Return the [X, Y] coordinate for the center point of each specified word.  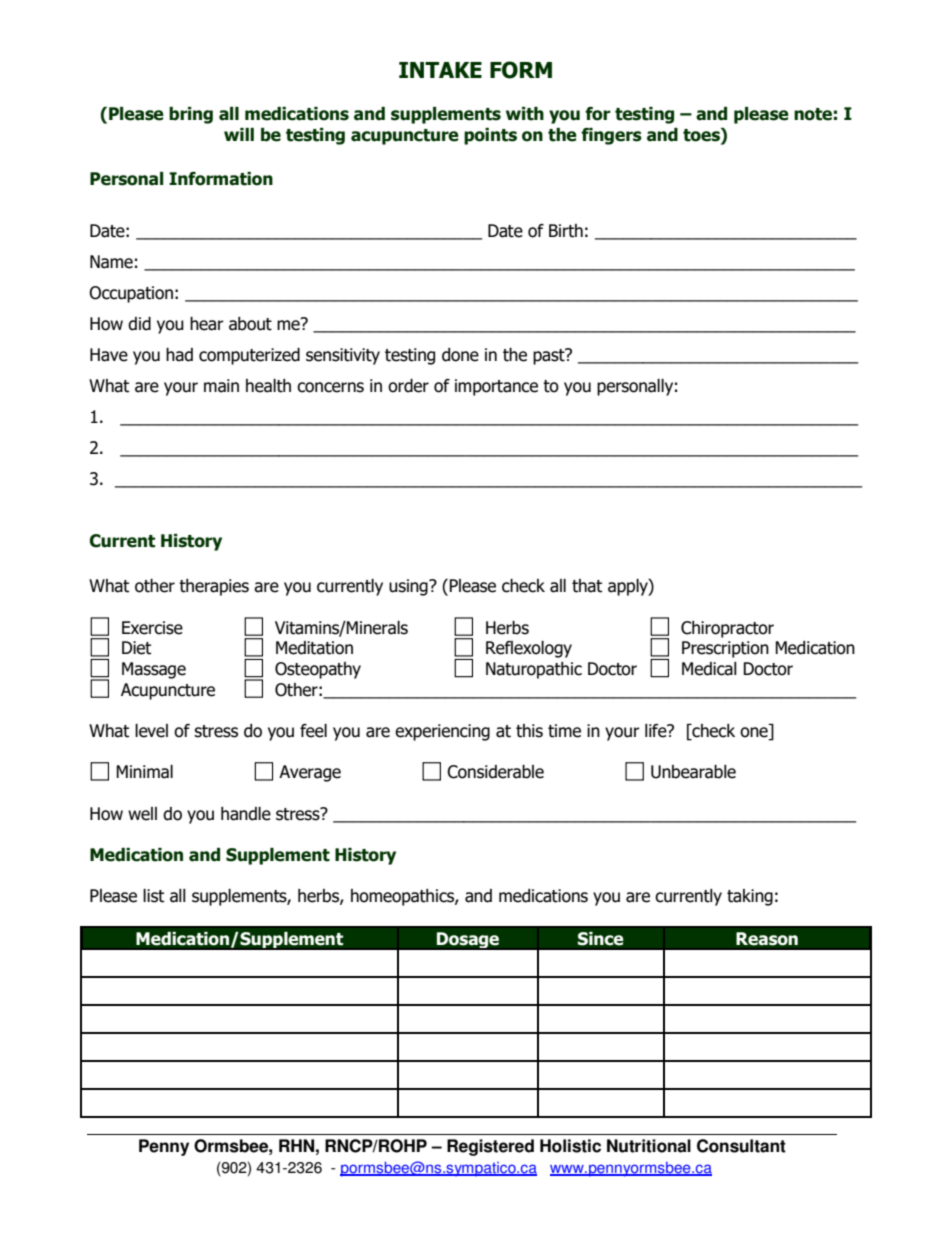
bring [191, 115]
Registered [490, 1147]
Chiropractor [727, 629]
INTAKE [440, 70]
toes [702, 135]
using [409, 587]
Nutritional [649, 1146]
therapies [214, 587]
